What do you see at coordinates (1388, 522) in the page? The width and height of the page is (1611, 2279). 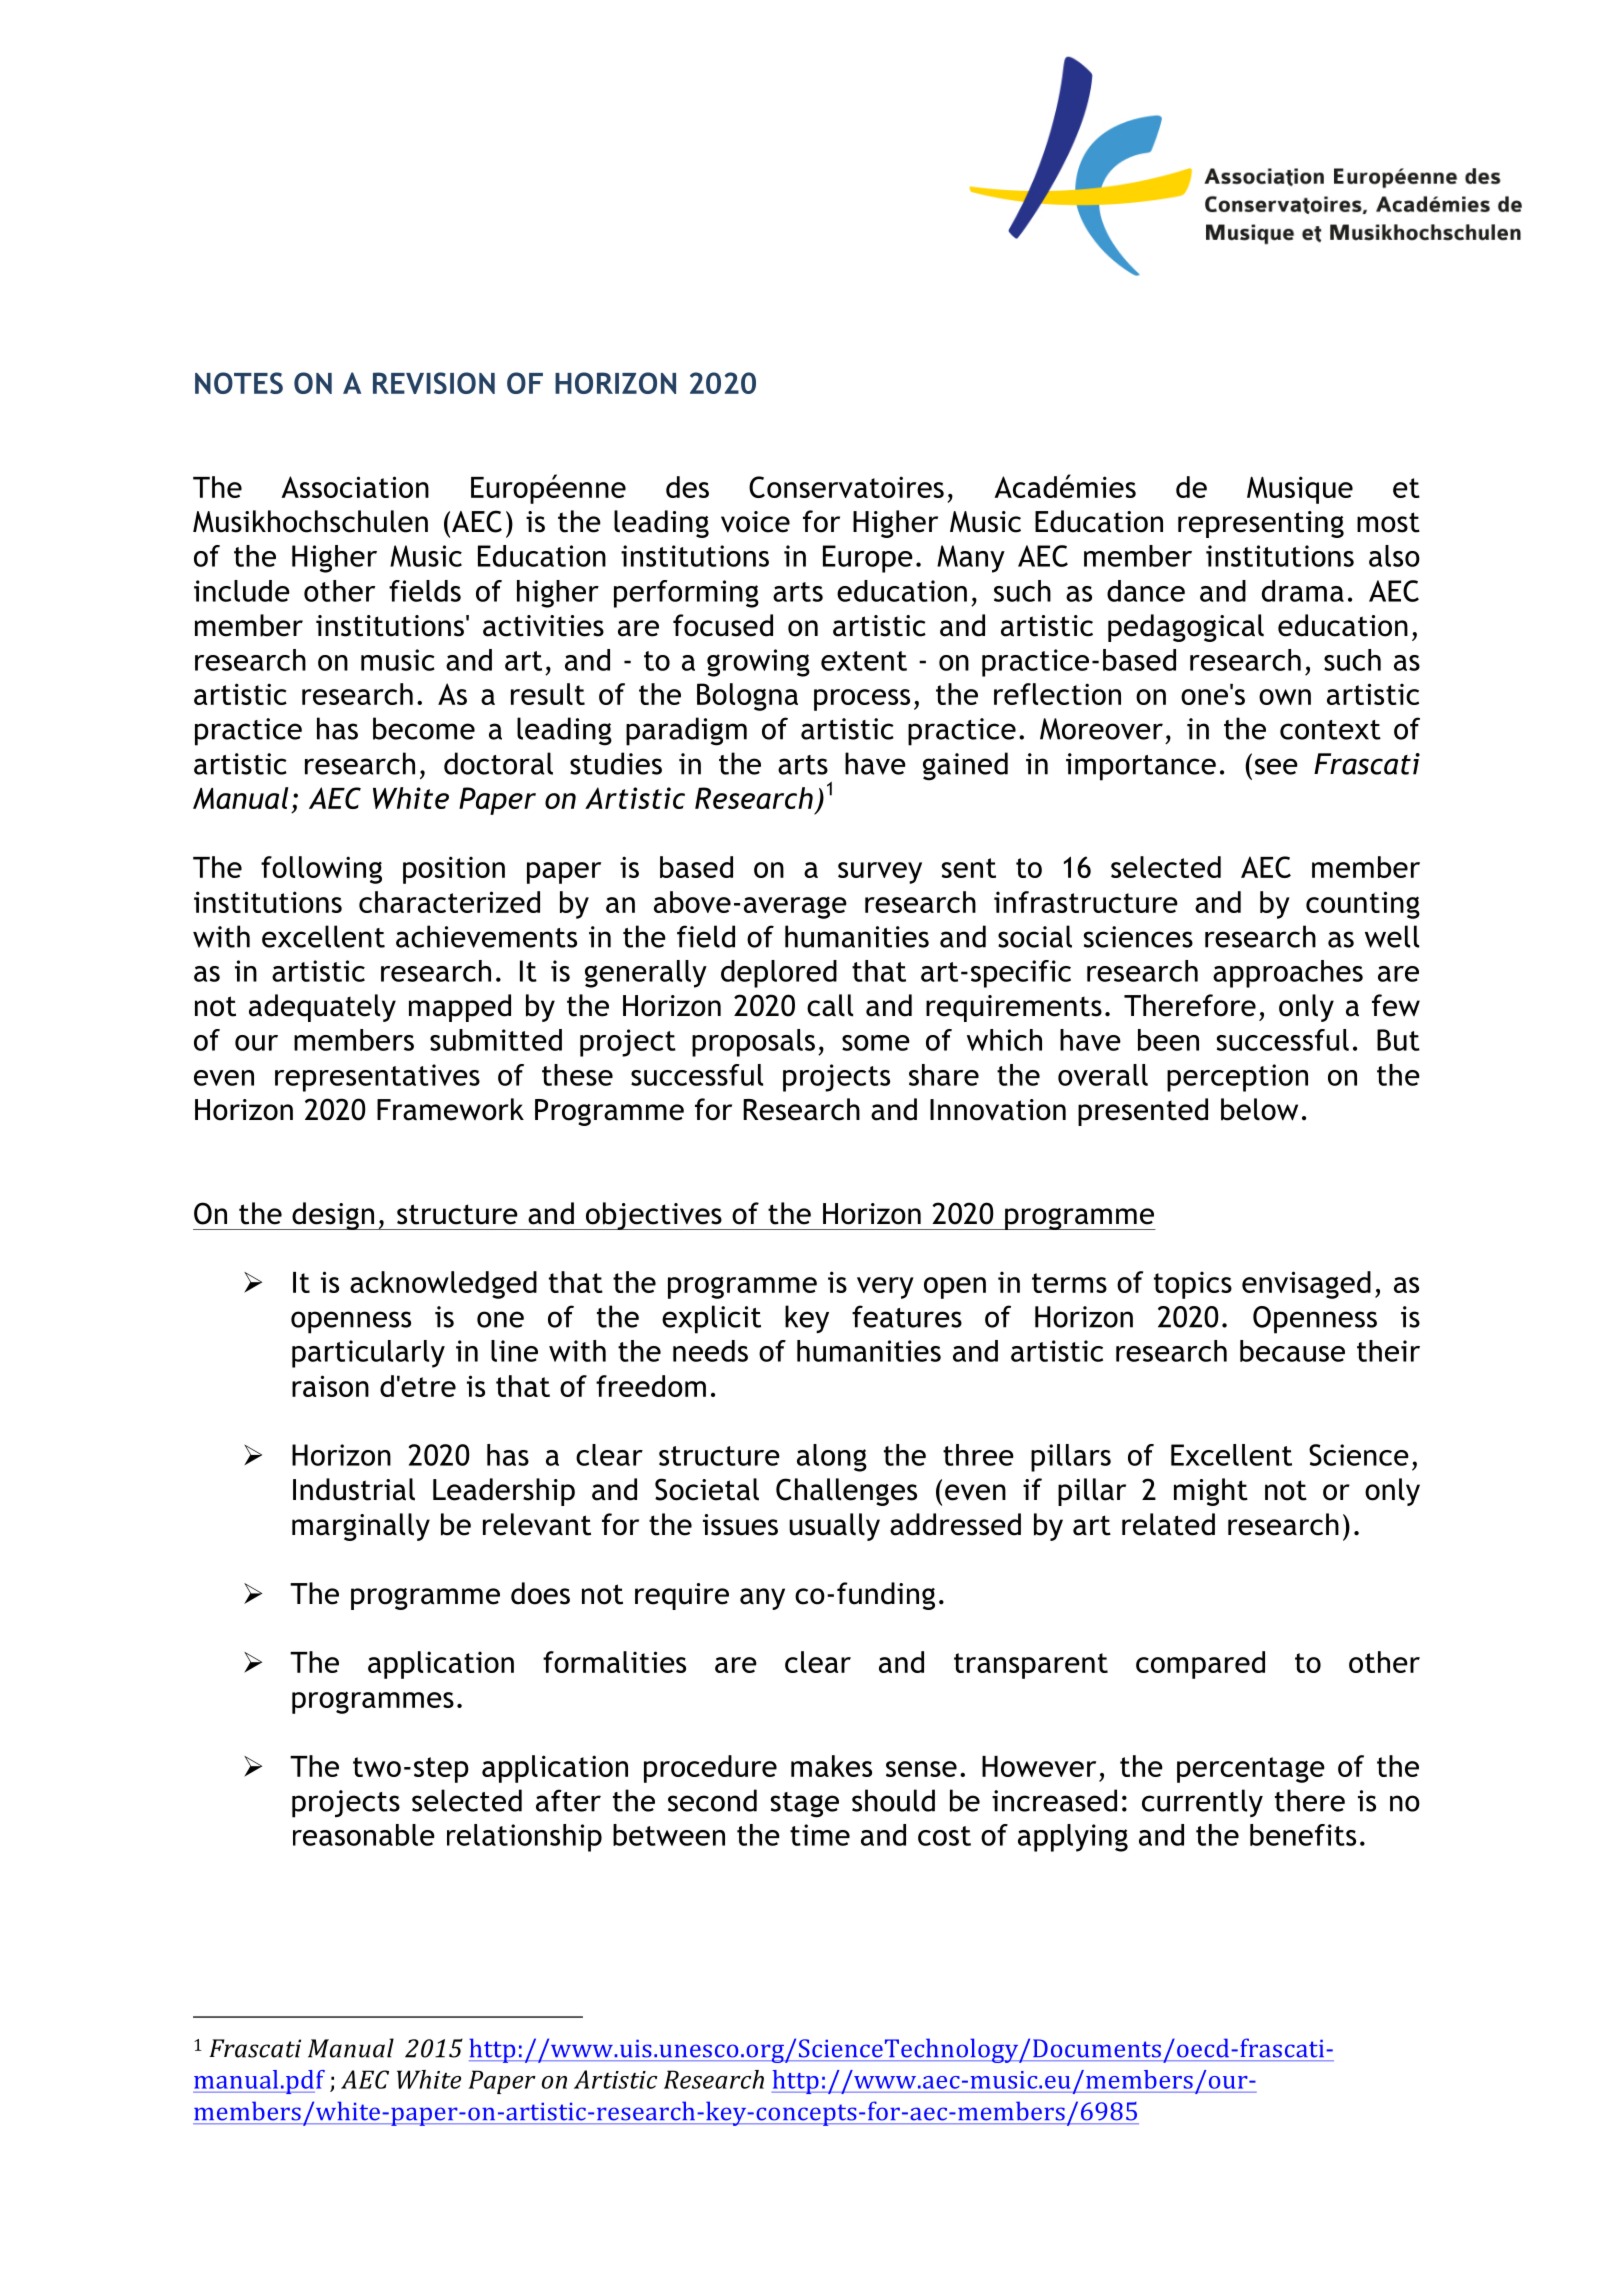 I see `most` at bounding box center [1388, 522].
